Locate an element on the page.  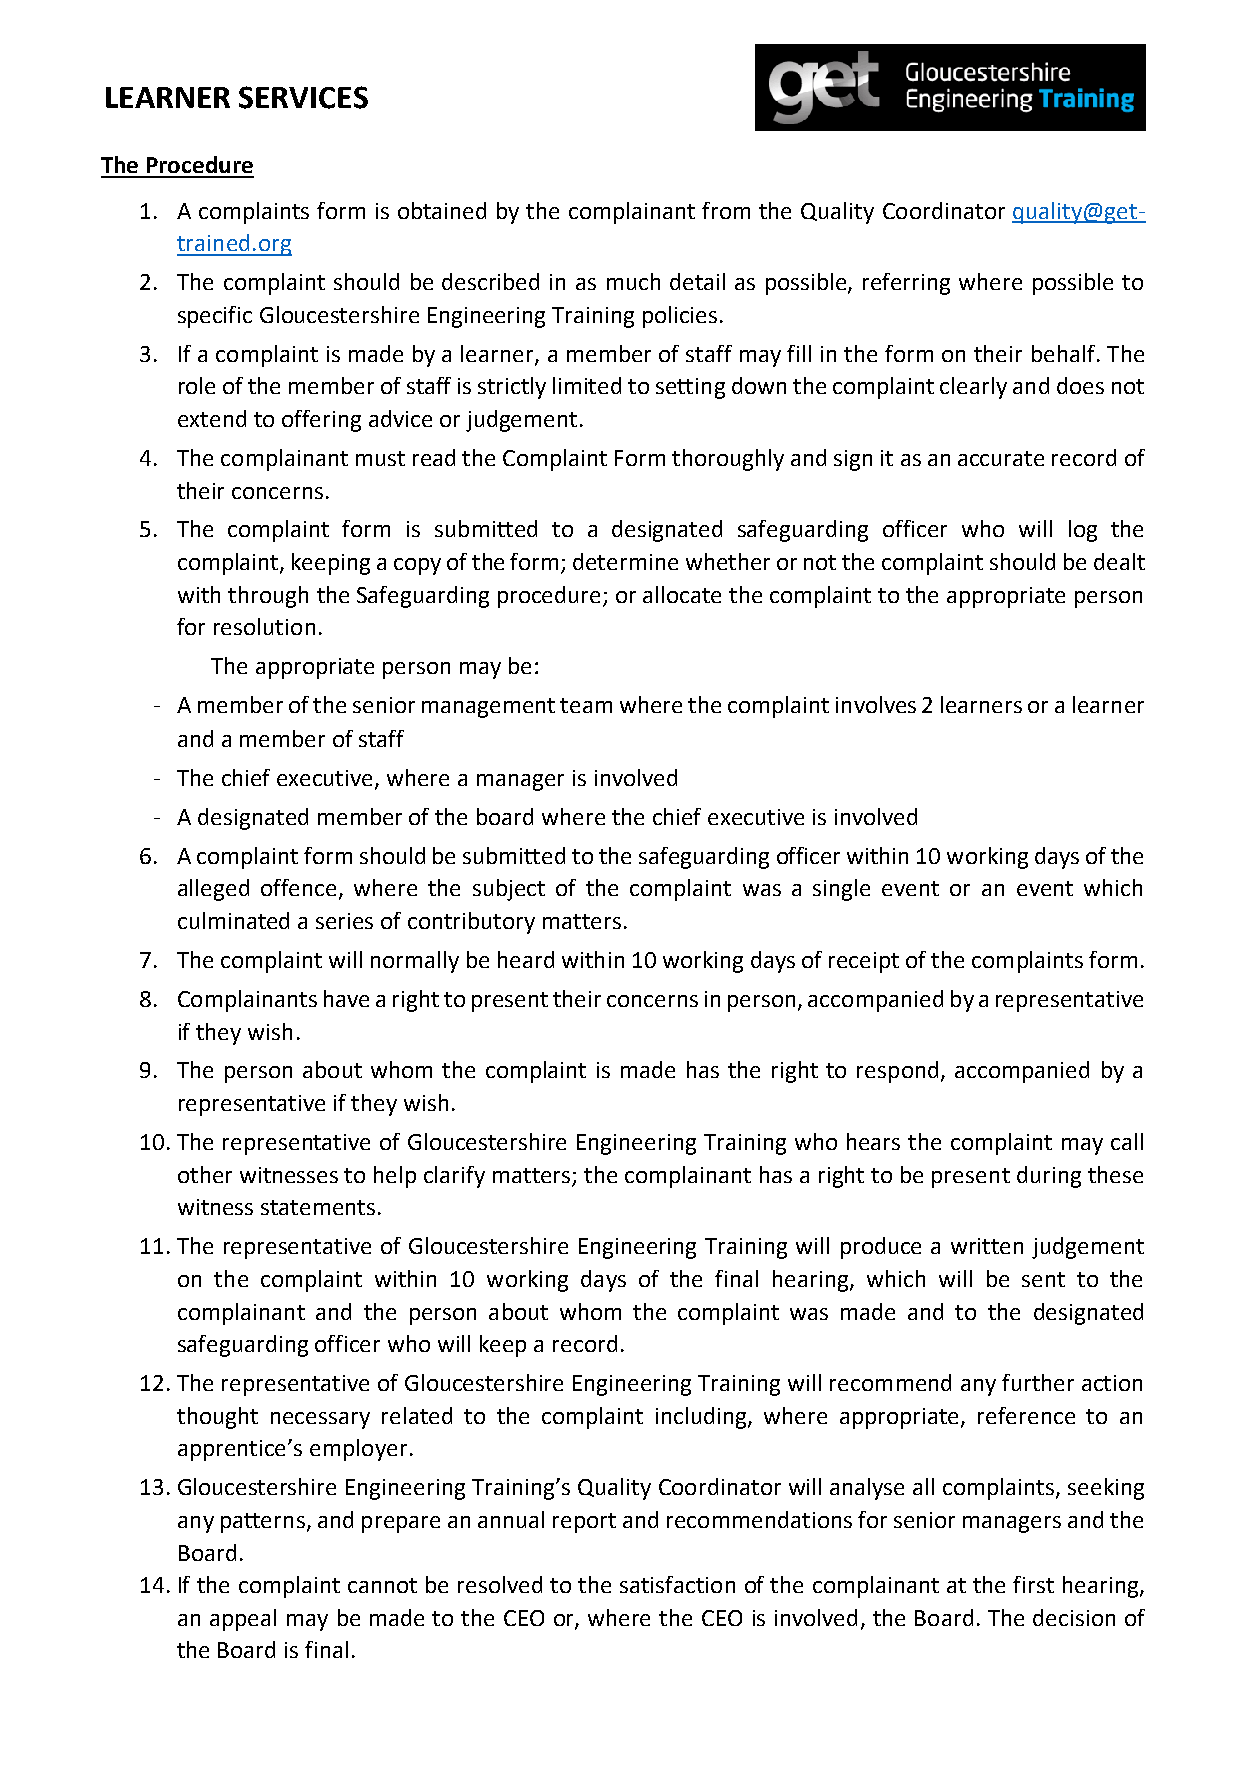
offence is located at coordinates (300, 889).
